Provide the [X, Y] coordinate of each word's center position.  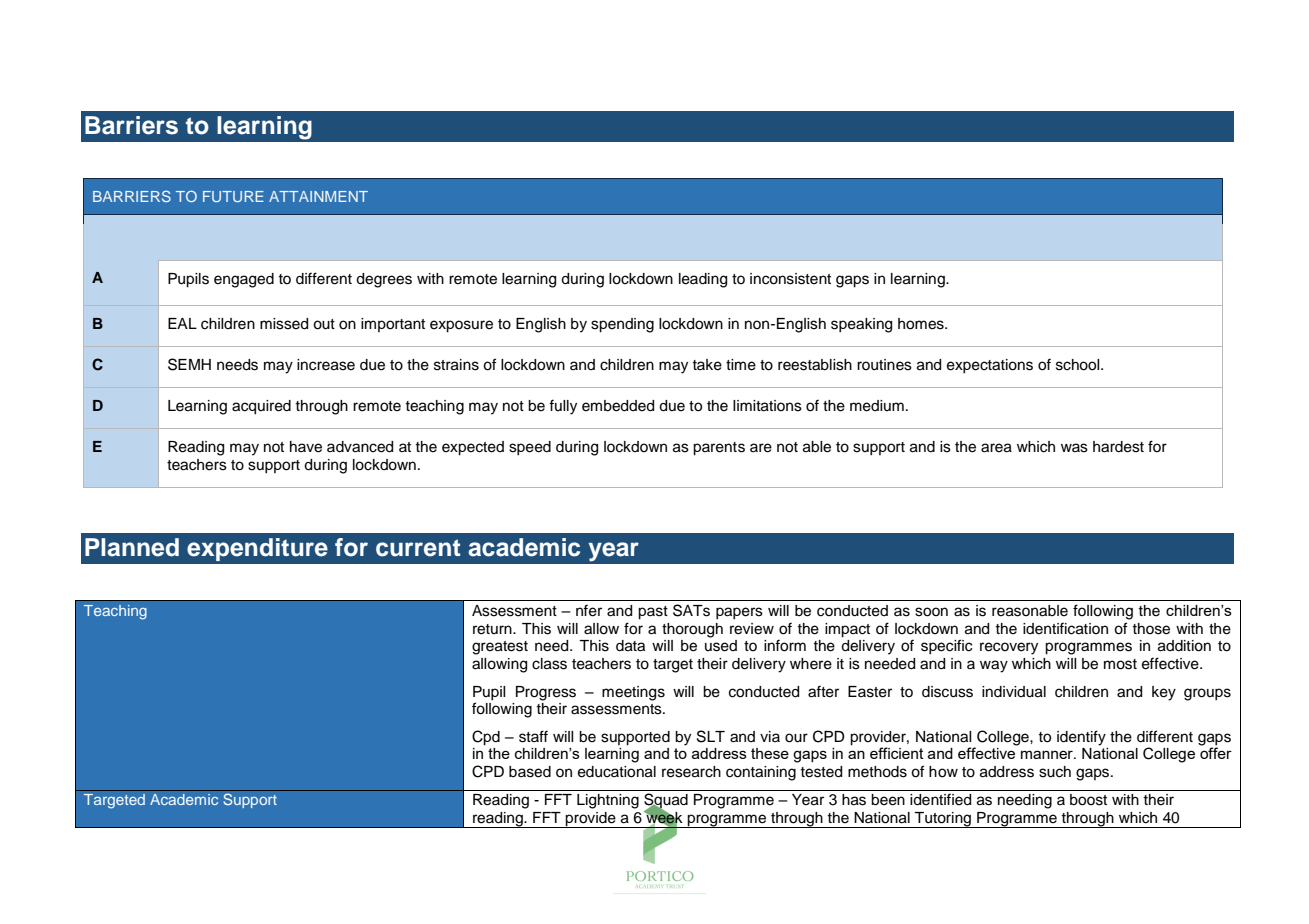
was [1074, 448]
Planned [132, 547]
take [707, 365]
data [630, 646]
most [1120, 664]
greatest [500, 648]
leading [703, 280]
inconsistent [790, 279]
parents [719, 449]
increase [326, 365]
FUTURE [233, 196]
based [530, 772]
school [1079, 365]
